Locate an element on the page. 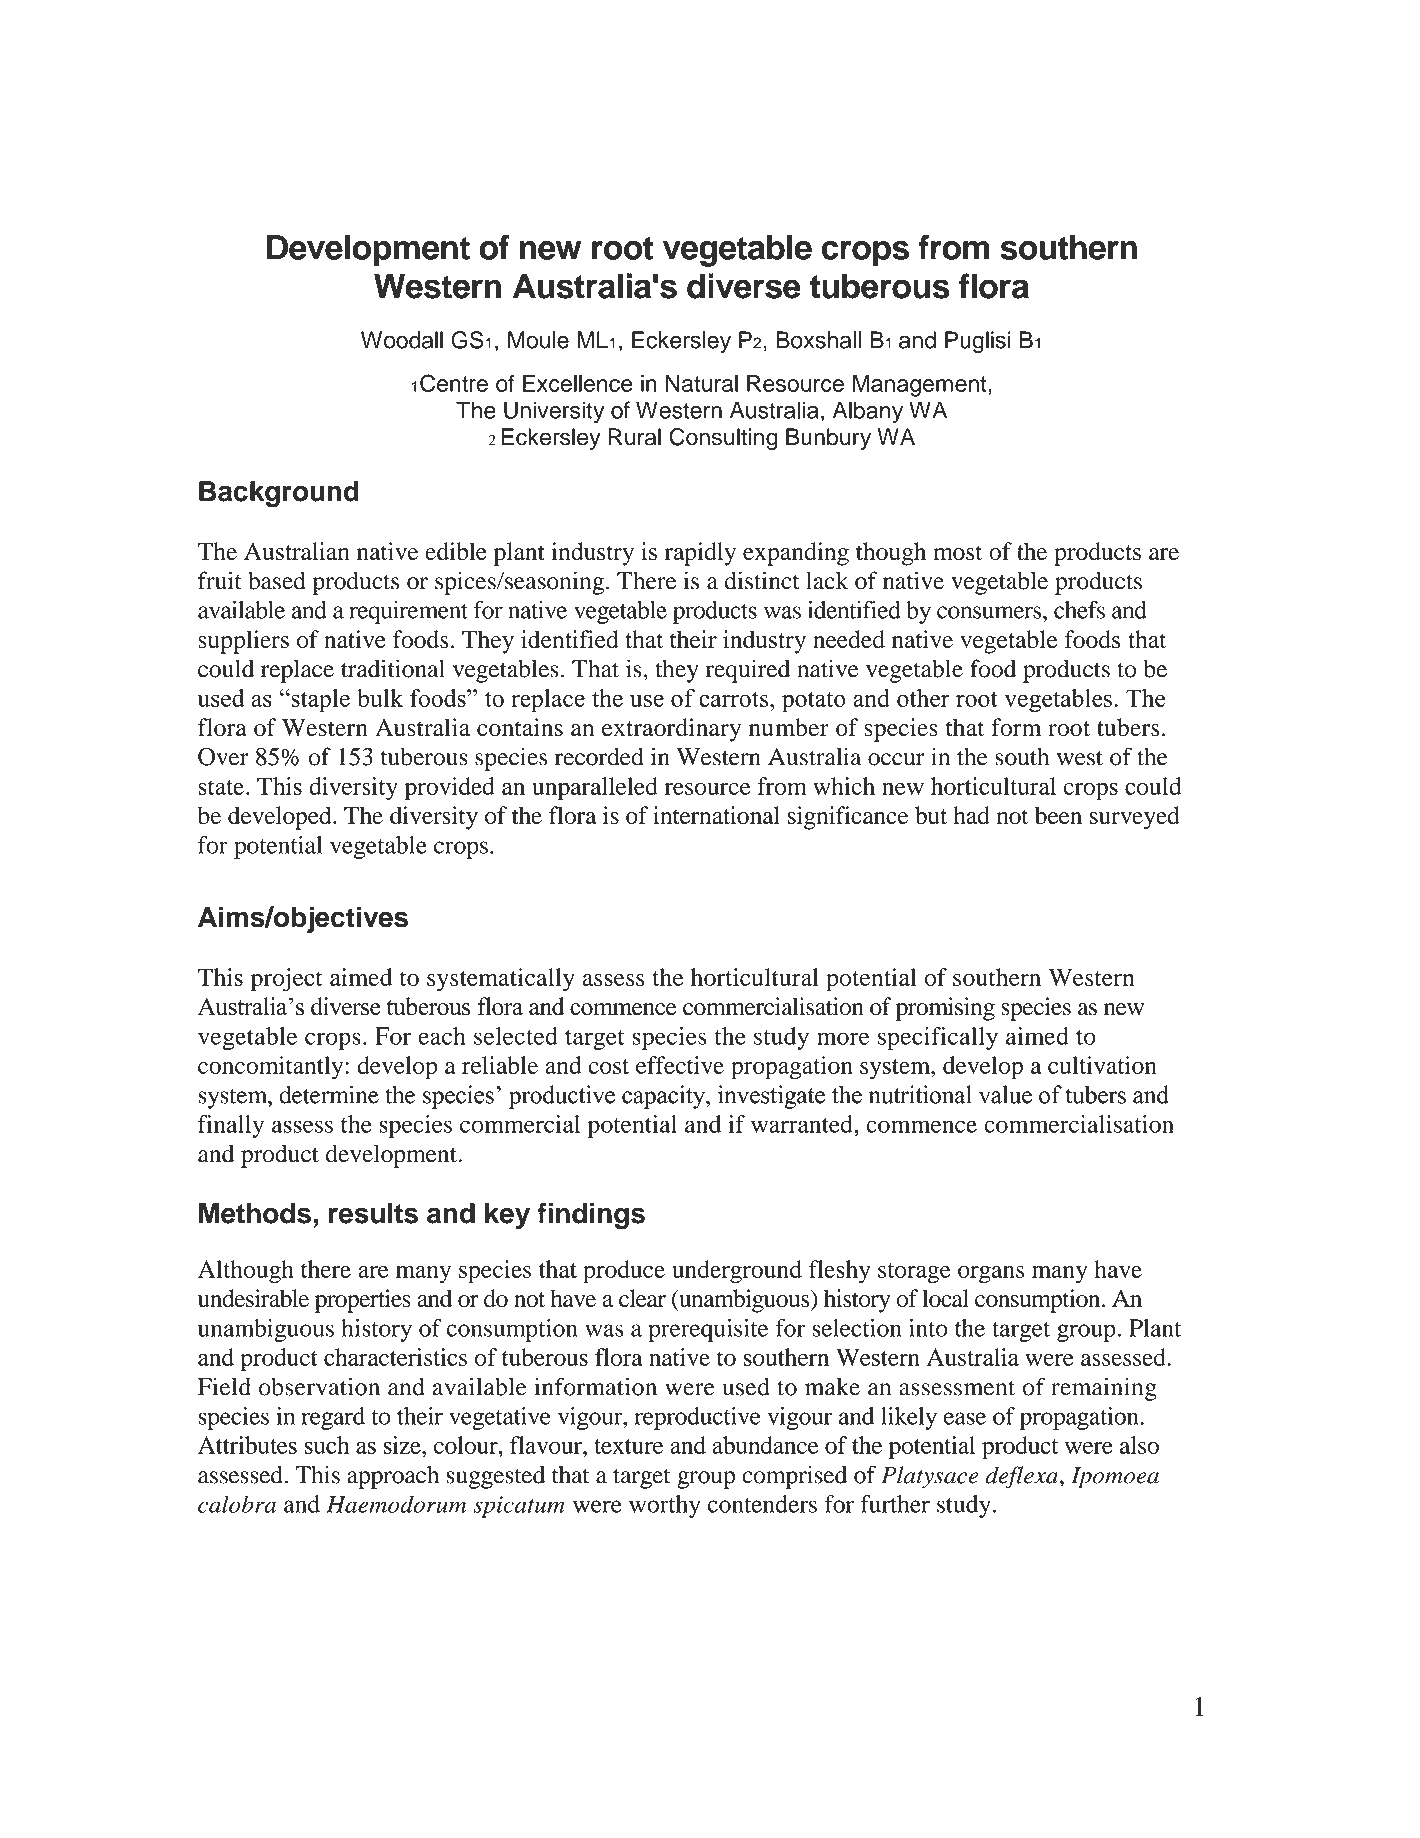 This image has width=1420, height=1838. Woodall is located at coordinates (402, 340).
